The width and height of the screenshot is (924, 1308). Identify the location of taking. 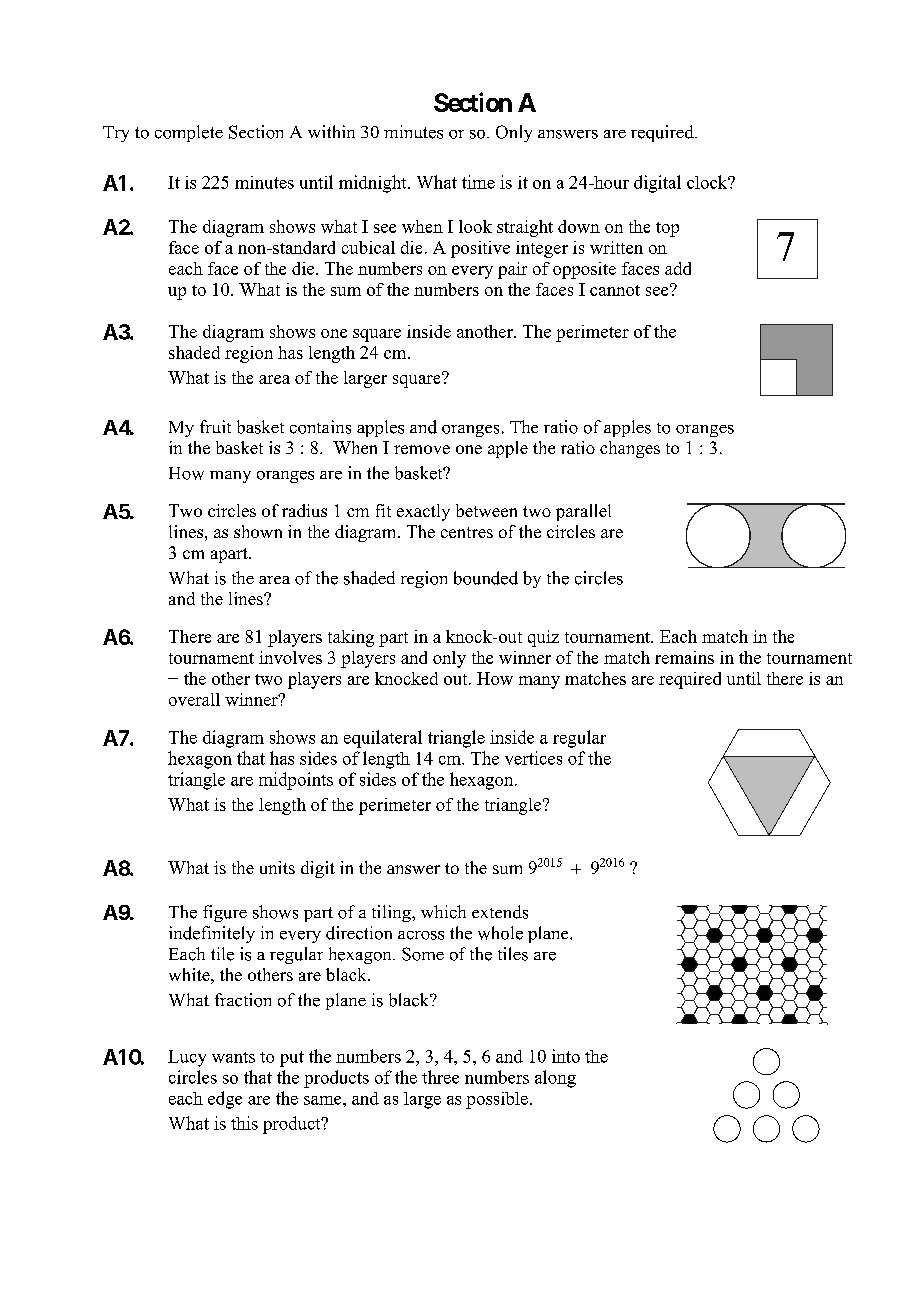
(351, 638).
